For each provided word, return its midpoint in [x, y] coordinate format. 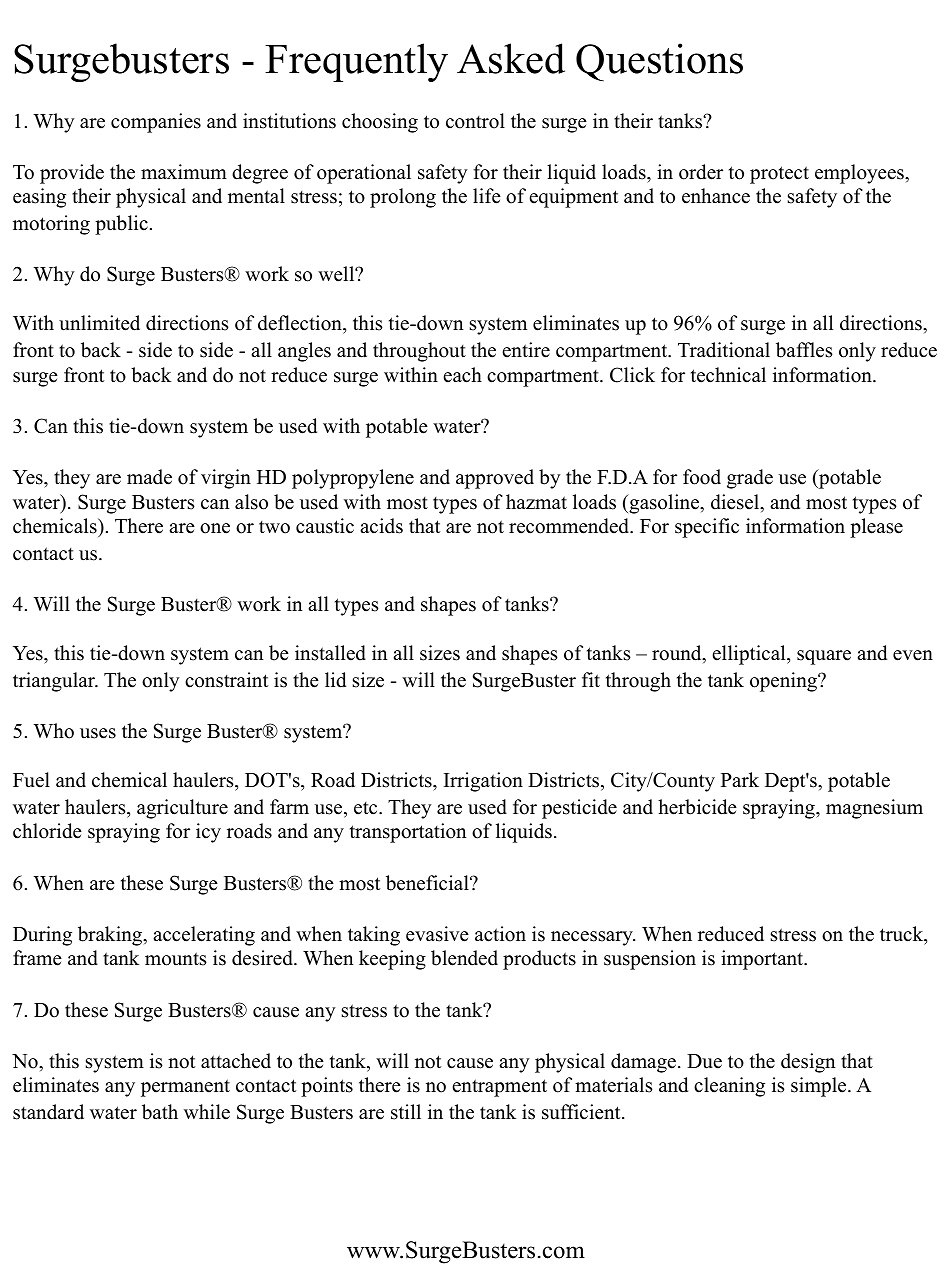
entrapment [499, 1088]
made [149, 477]
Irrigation [483, 782]
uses [98, 733]
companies [156, 123]
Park [740, 779]
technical [728, 375]
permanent [185, 1088]
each [462, 375]
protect [779, 175]
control [475, 121]
